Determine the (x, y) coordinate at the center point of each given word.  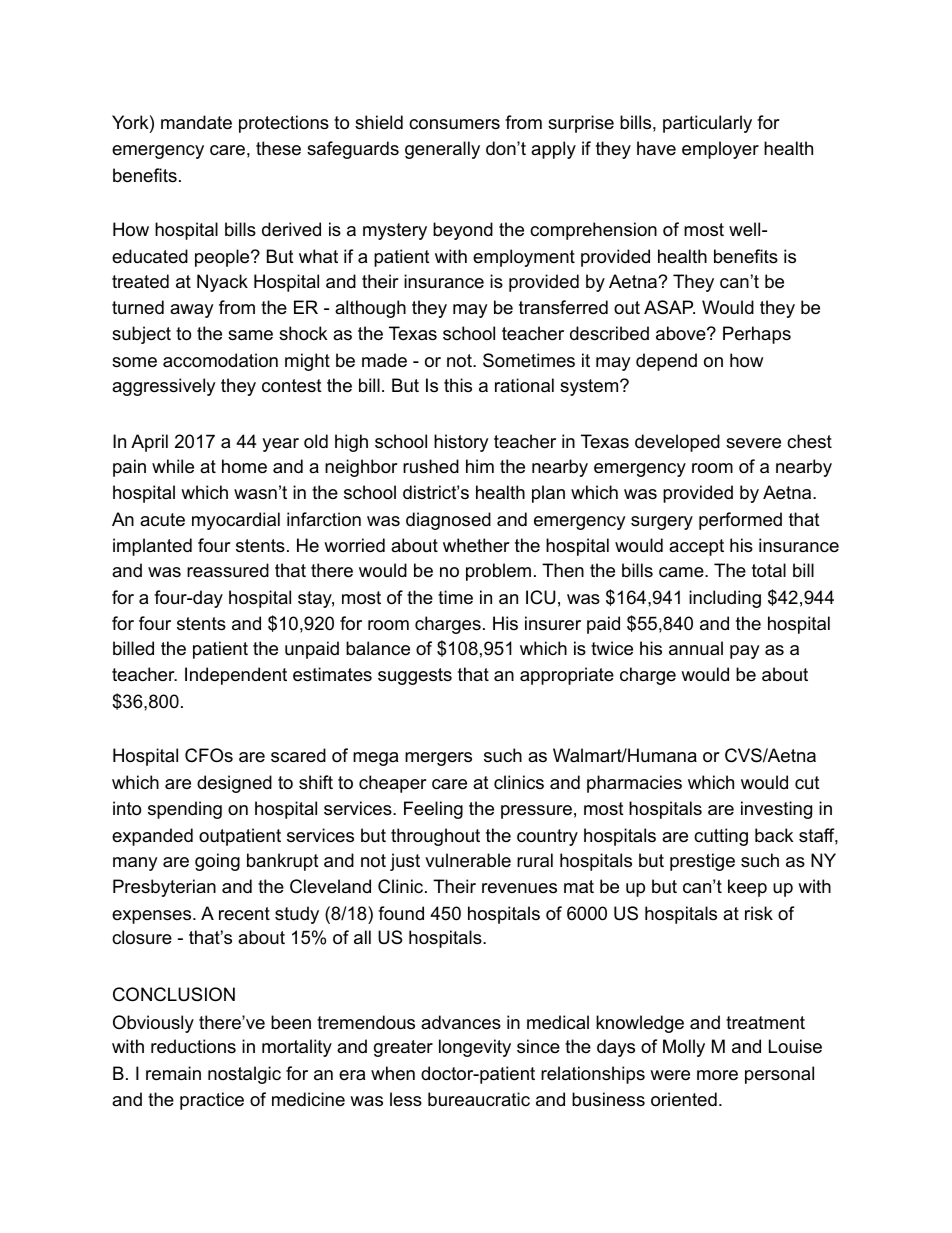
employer (720, 150)
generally (442, 150)
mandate (196, 122)
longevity (475, 1048)
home (244, 466)
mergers (438, 759)
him (480, 466)
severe (753, 443)
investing (776, 810)
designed (234, 784)
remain (173, 1073)
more (717, 1075)
